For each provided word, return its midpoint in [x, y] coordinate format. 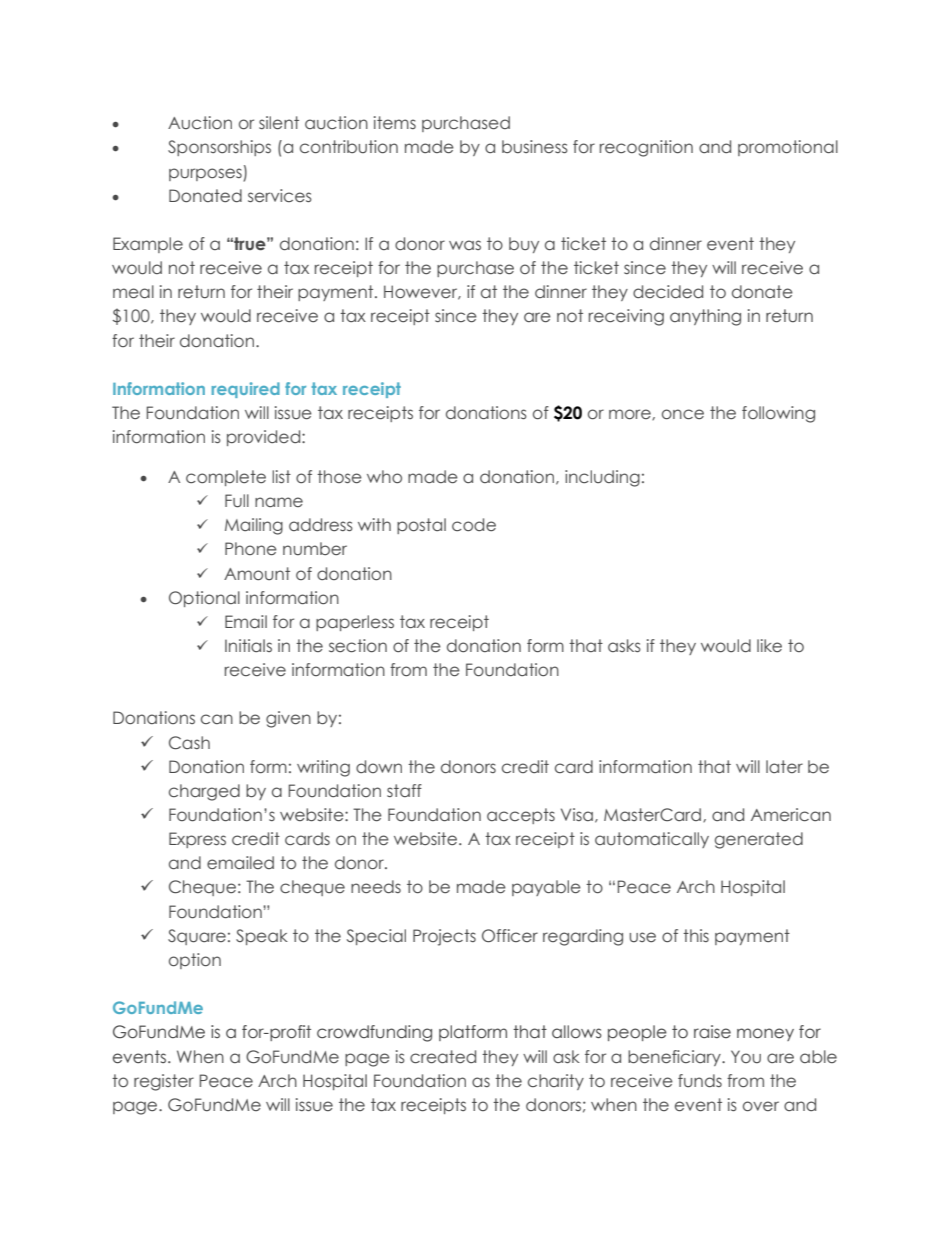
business [535, 147]
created [443, 1057]
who [384, 477]
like [769, 646]
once [683, 414]
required [246, 390]
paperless [355, 623]
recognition [646, 148]
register [164, 1082]
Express [197, 840]
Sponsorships [219, 148]
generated [759, 840]
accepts [521, 816]
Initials [248, 645]
